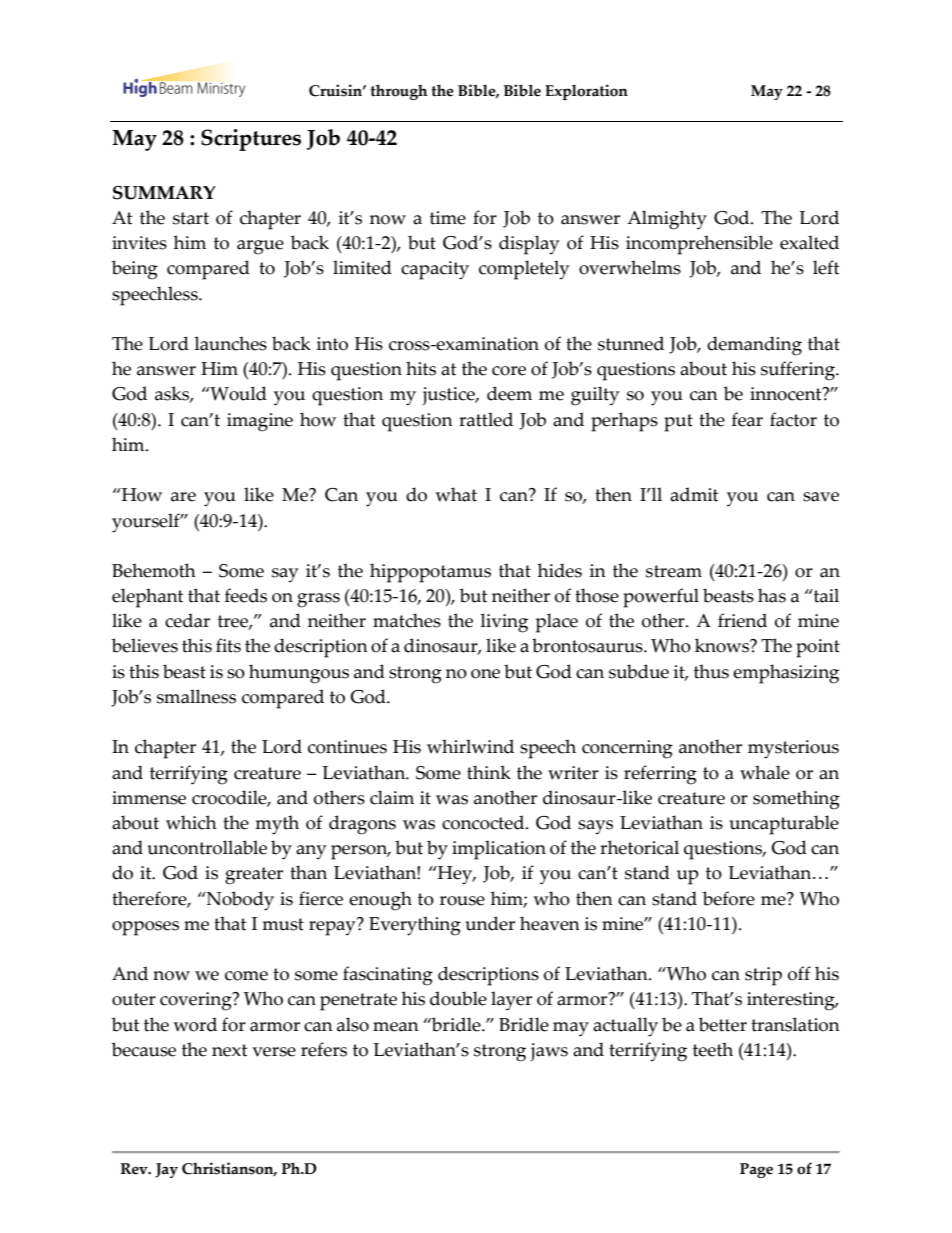  I want to click on concocted, so click(484, 822).
